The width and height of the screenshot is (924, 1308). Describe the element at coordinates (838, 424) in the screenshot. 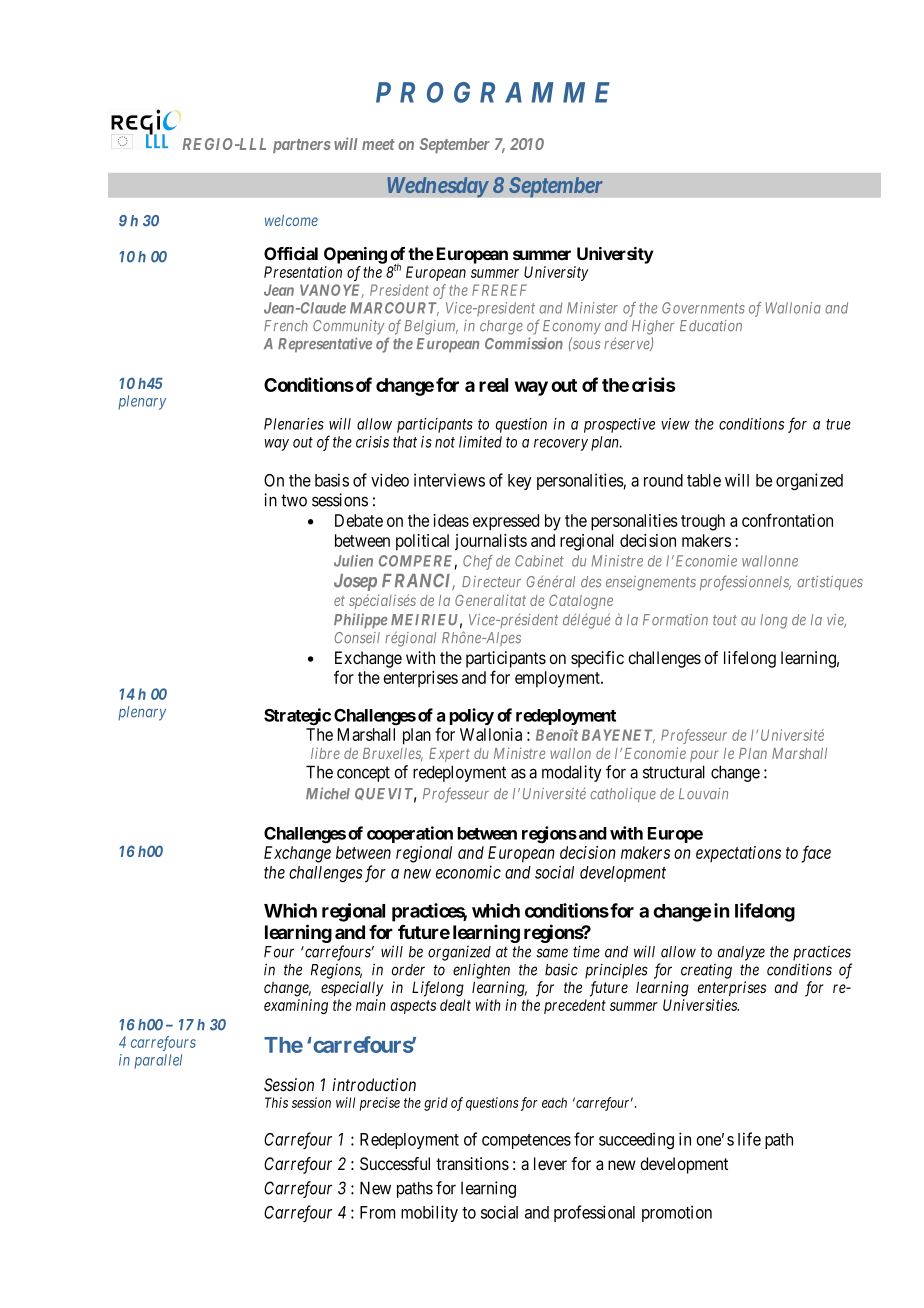

I see `true` at that location.
